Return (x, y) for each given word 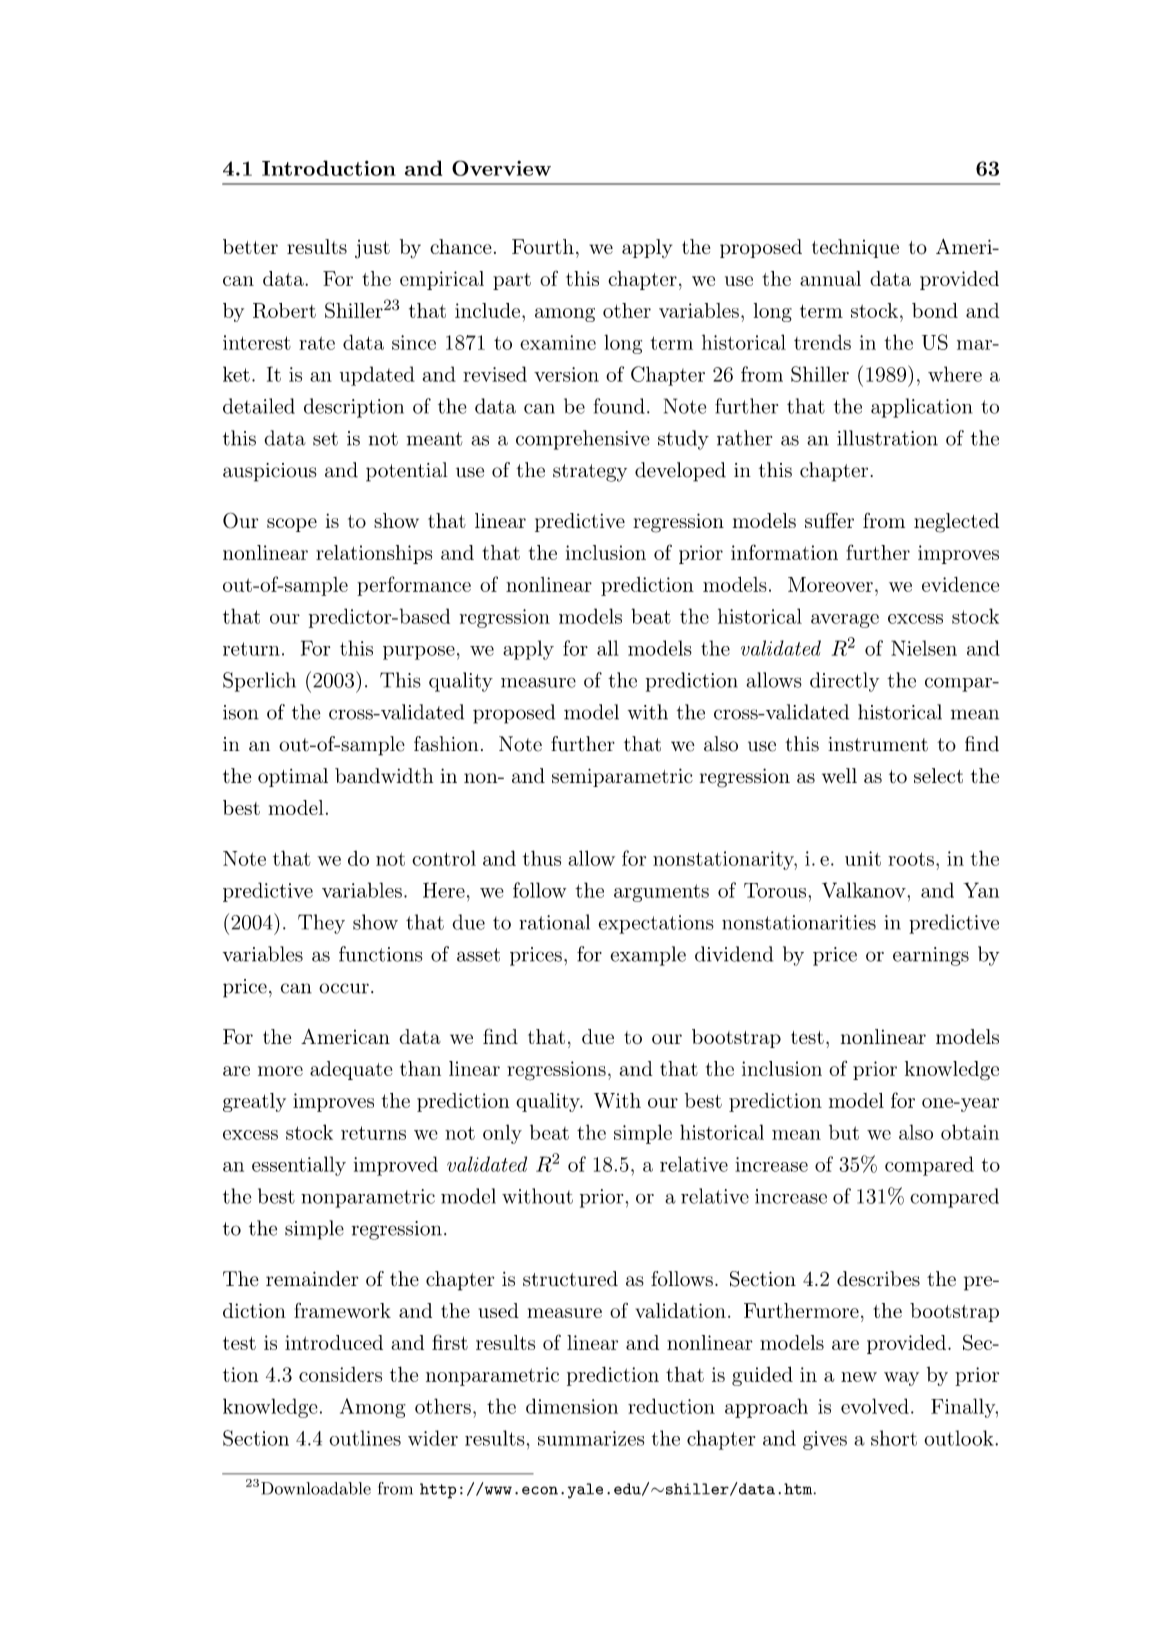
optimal (293, 777)
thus (542, 858)
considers (340, 1374)
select (938, 776)
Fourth (543, 246)
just (372, 249)
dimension (572, 1406)
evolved (875, 1406)
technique (855, 248)
